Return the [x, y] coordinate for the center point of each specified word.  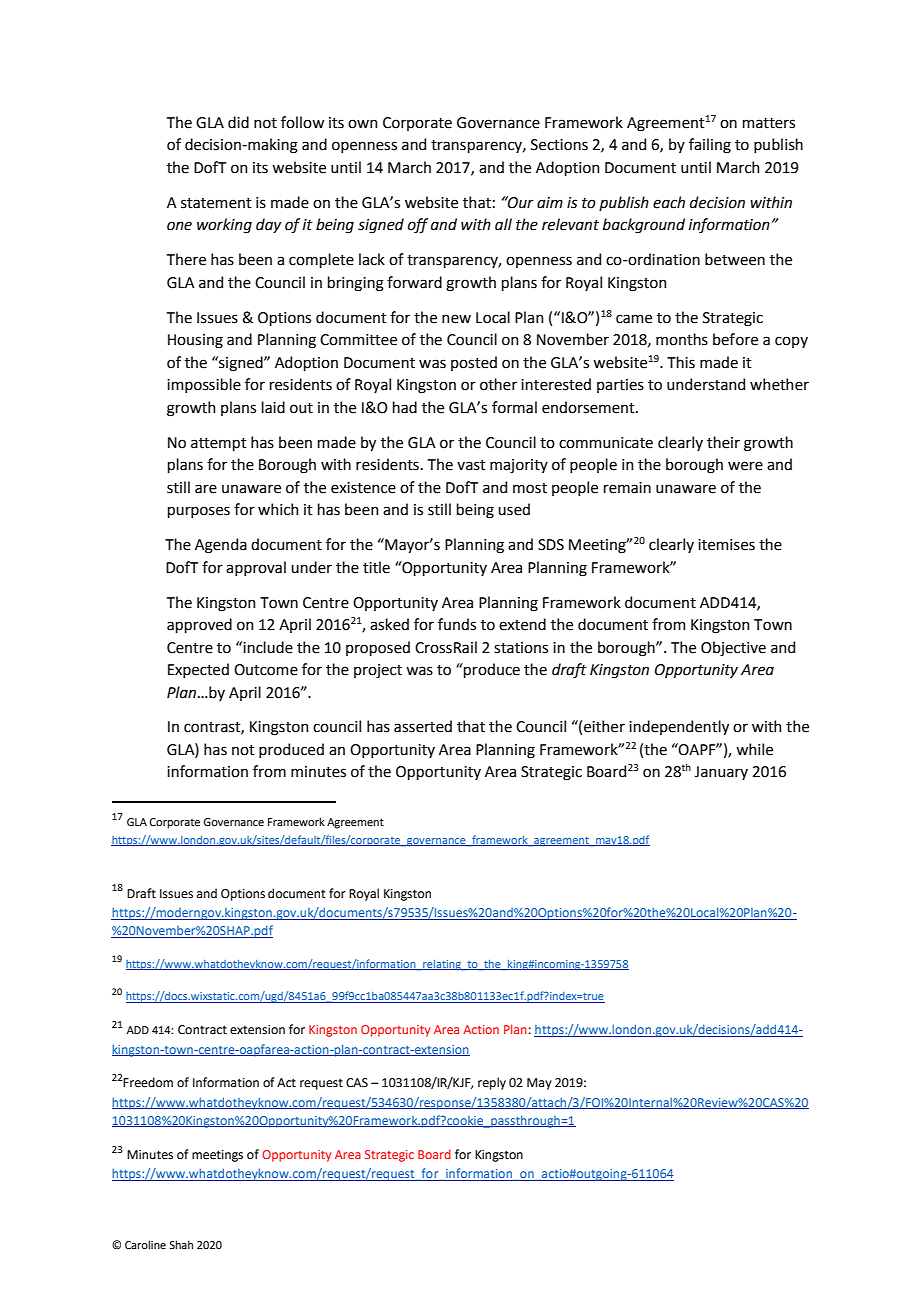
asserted [423, 726]
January [721, 773]
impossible [204, 385]
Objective [733, 648]
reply [492, 1083]
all [503, 224]
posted [474, 363]
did [238, 122]
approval [256, 568]
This [681, 362]
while [754, 749]
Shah [181, 1244]
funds [457, 624]
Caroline [145, 1244]
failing [710, 146]
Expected [198, 670]
